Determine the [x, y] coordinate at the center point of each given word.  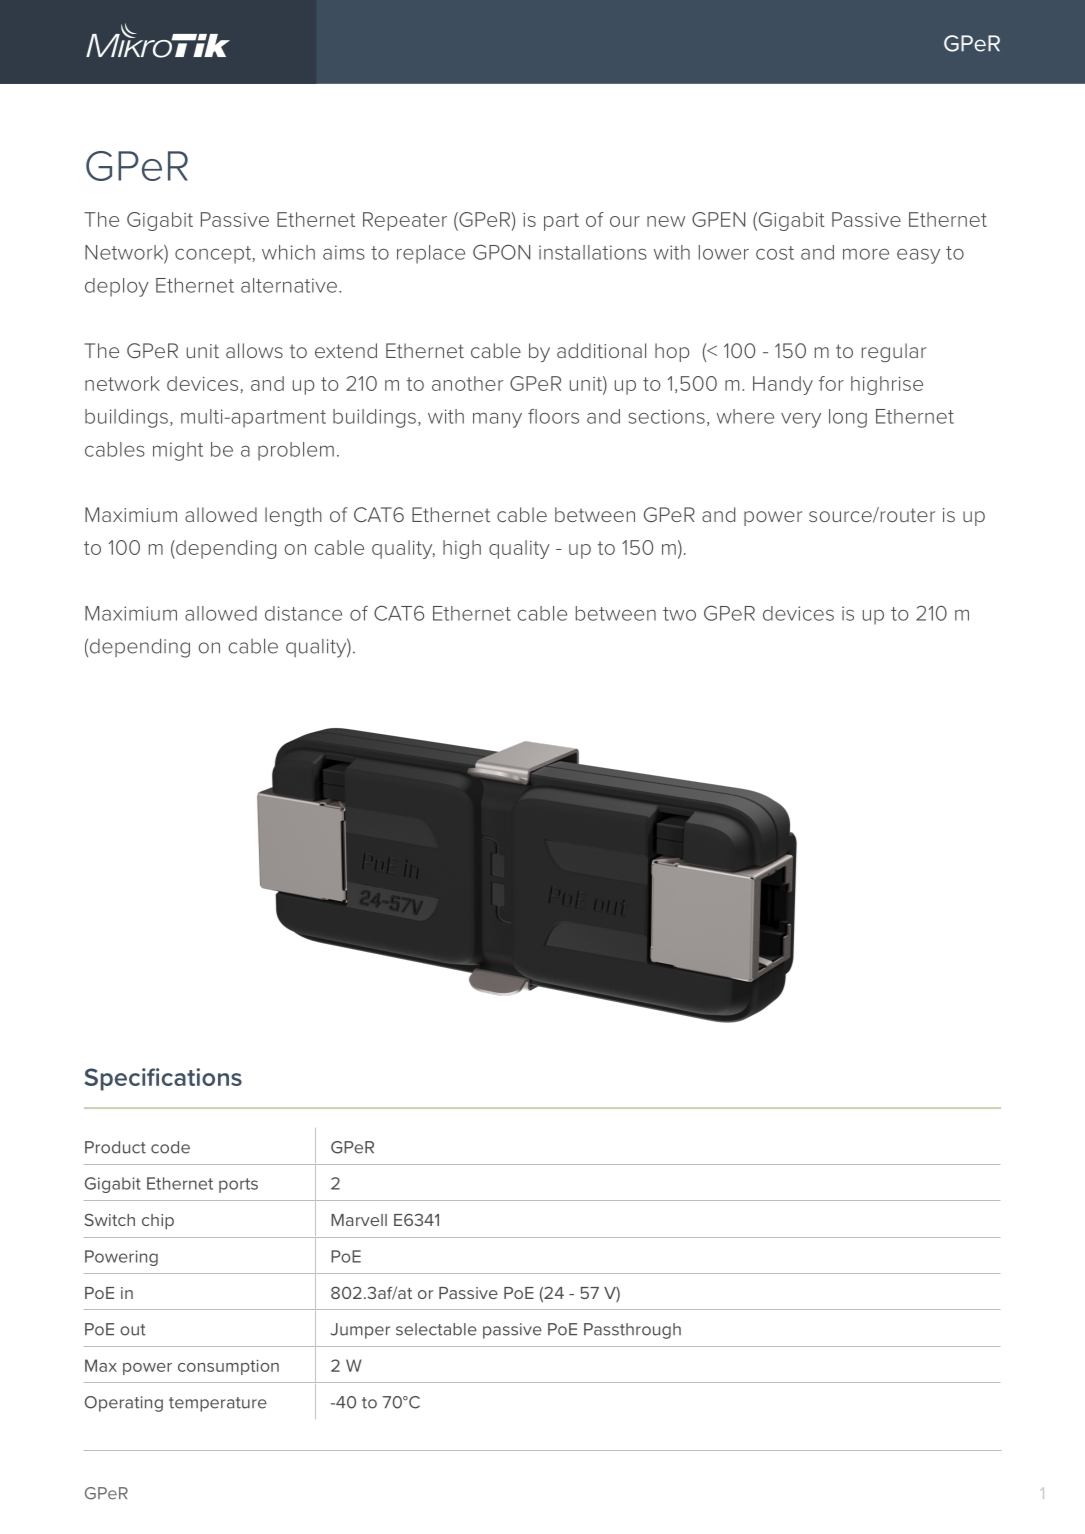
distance [303, 613]
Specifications [163, 1079]
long [848, 418]
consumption [228, 1367]
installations [593, 252]
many [497, 420]
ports [238, 1185]
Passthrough [632, 1331]
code [170, 1147]
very [801, 420]
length [293, 516]
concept [213, 255]
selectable [436, 1329]
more [866, 254]
